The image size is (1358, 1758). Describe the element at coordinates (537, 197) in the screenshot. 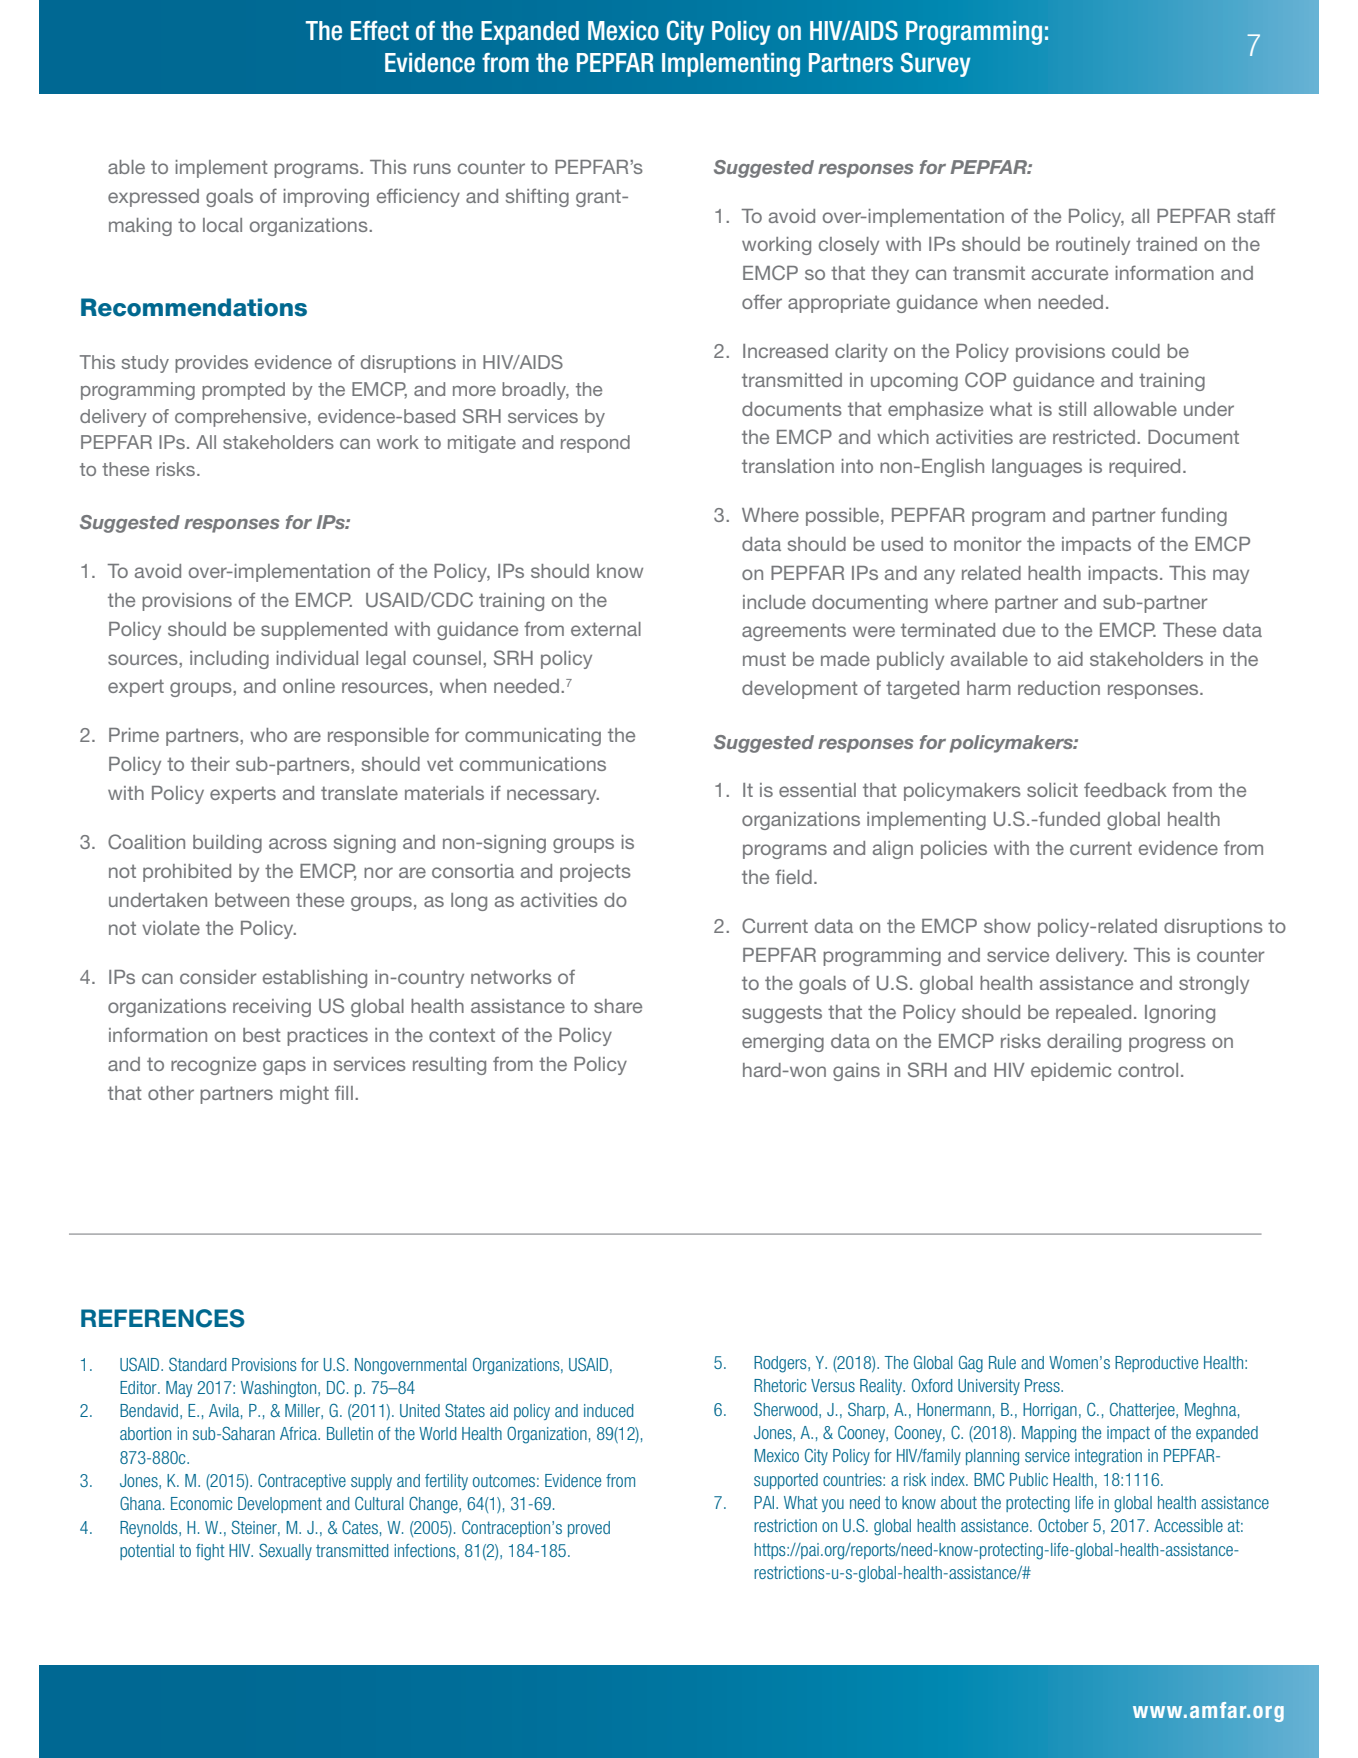

I see `shifting` at that location.
